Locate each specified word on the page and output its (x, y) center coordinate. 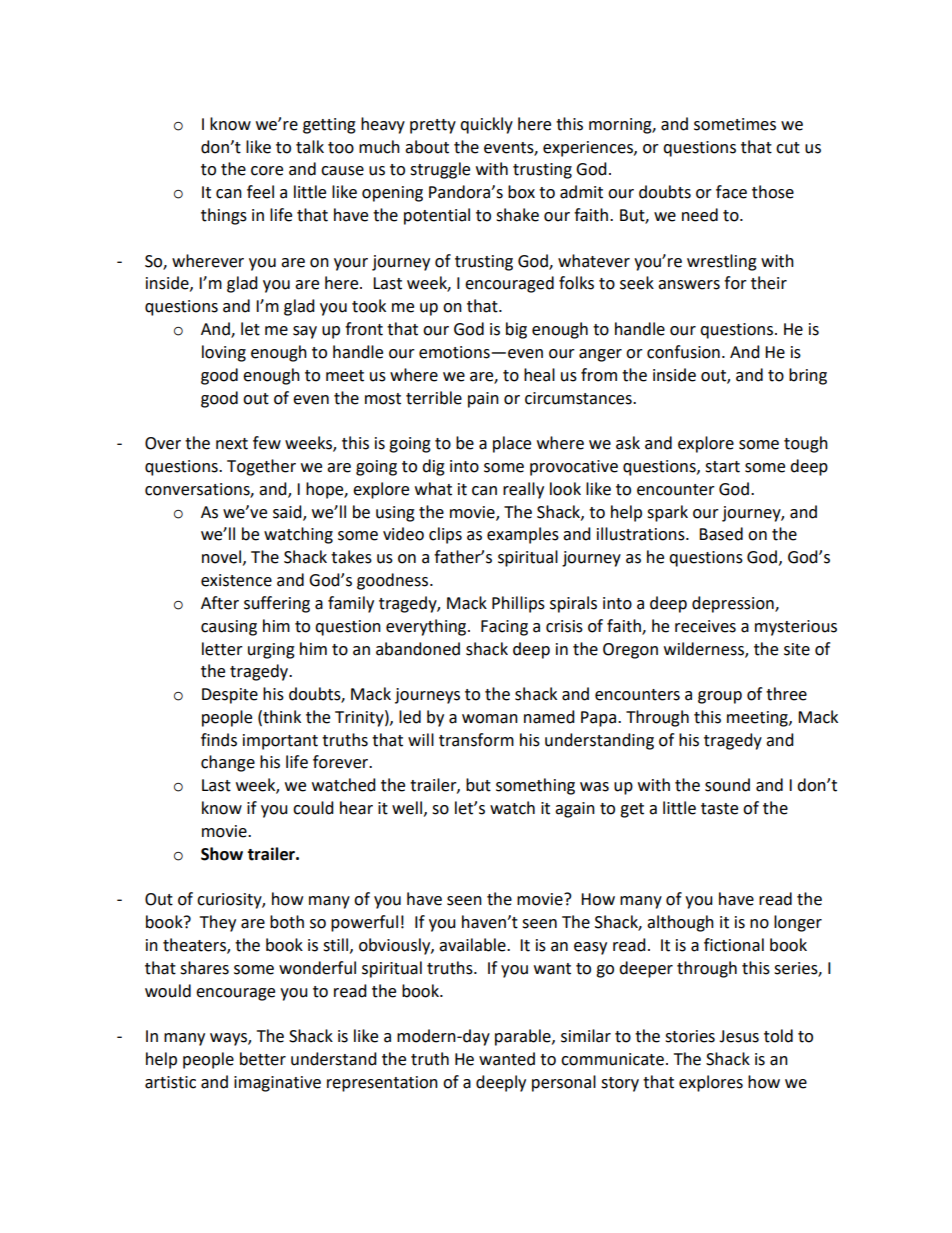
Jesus (739, 1036)
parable (524, 1037)
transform (476, 740)
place (512, 444)
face (731, 192)
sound (727, 785)
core (267, 171)
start (722, 467)
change (228, 763)
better (263, 1059)
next (232, 444)
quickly (486, 125)
